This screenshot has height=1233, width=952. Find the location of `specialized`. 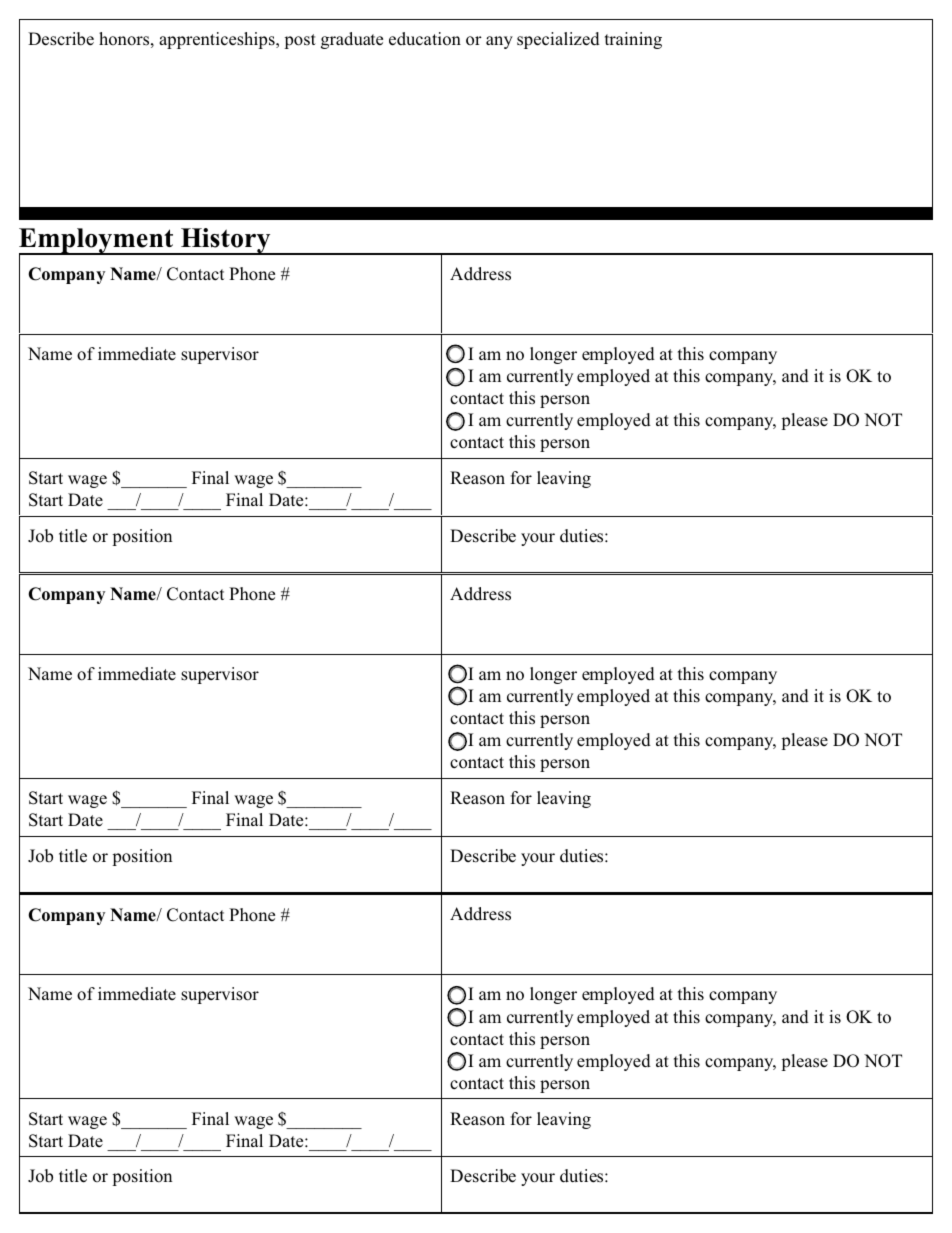

specialized is located at coordinates (558, 40).
